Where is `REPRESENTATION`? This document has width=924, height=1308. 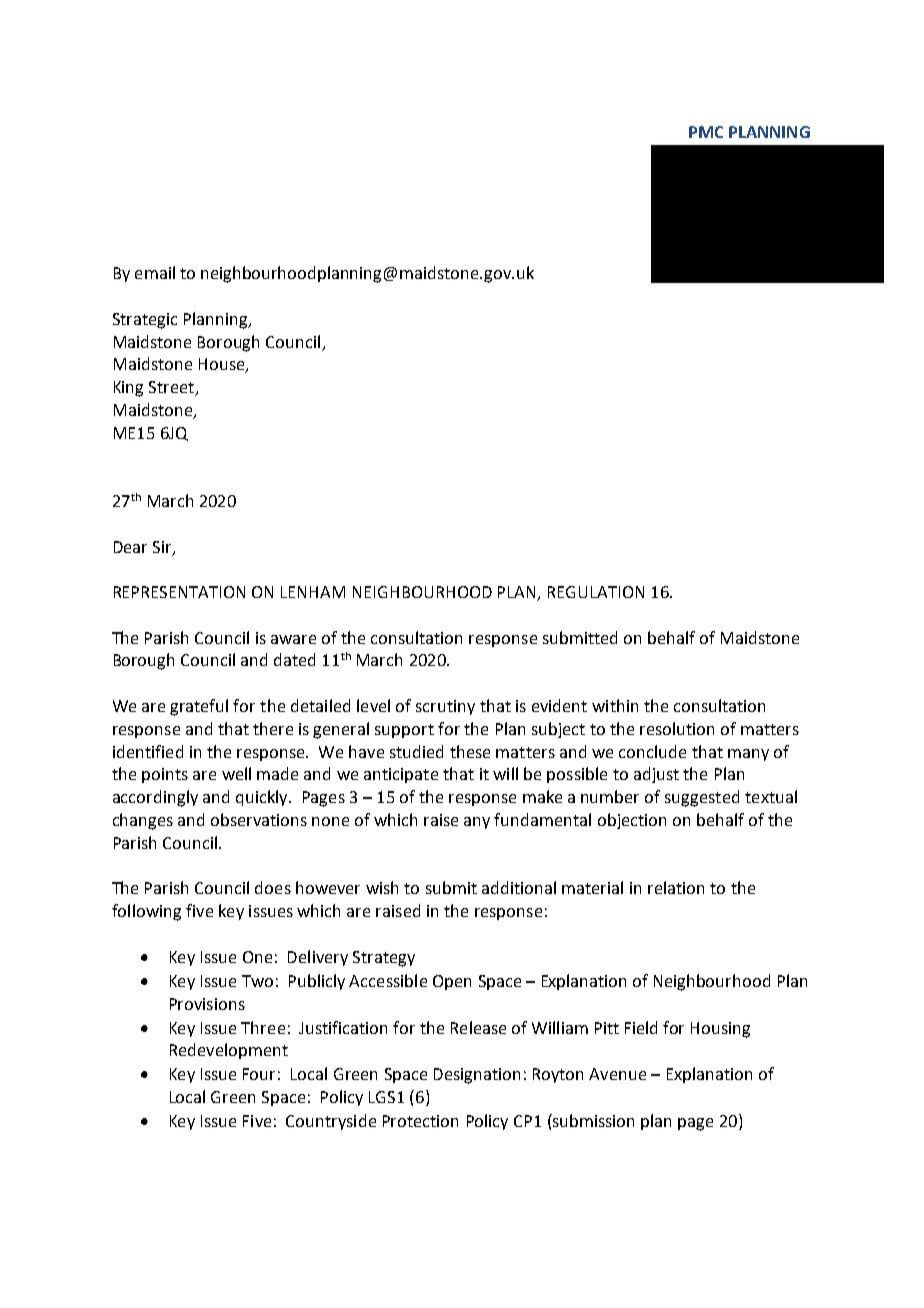
REPRESENTATION is located at coordinates (179, 592).
